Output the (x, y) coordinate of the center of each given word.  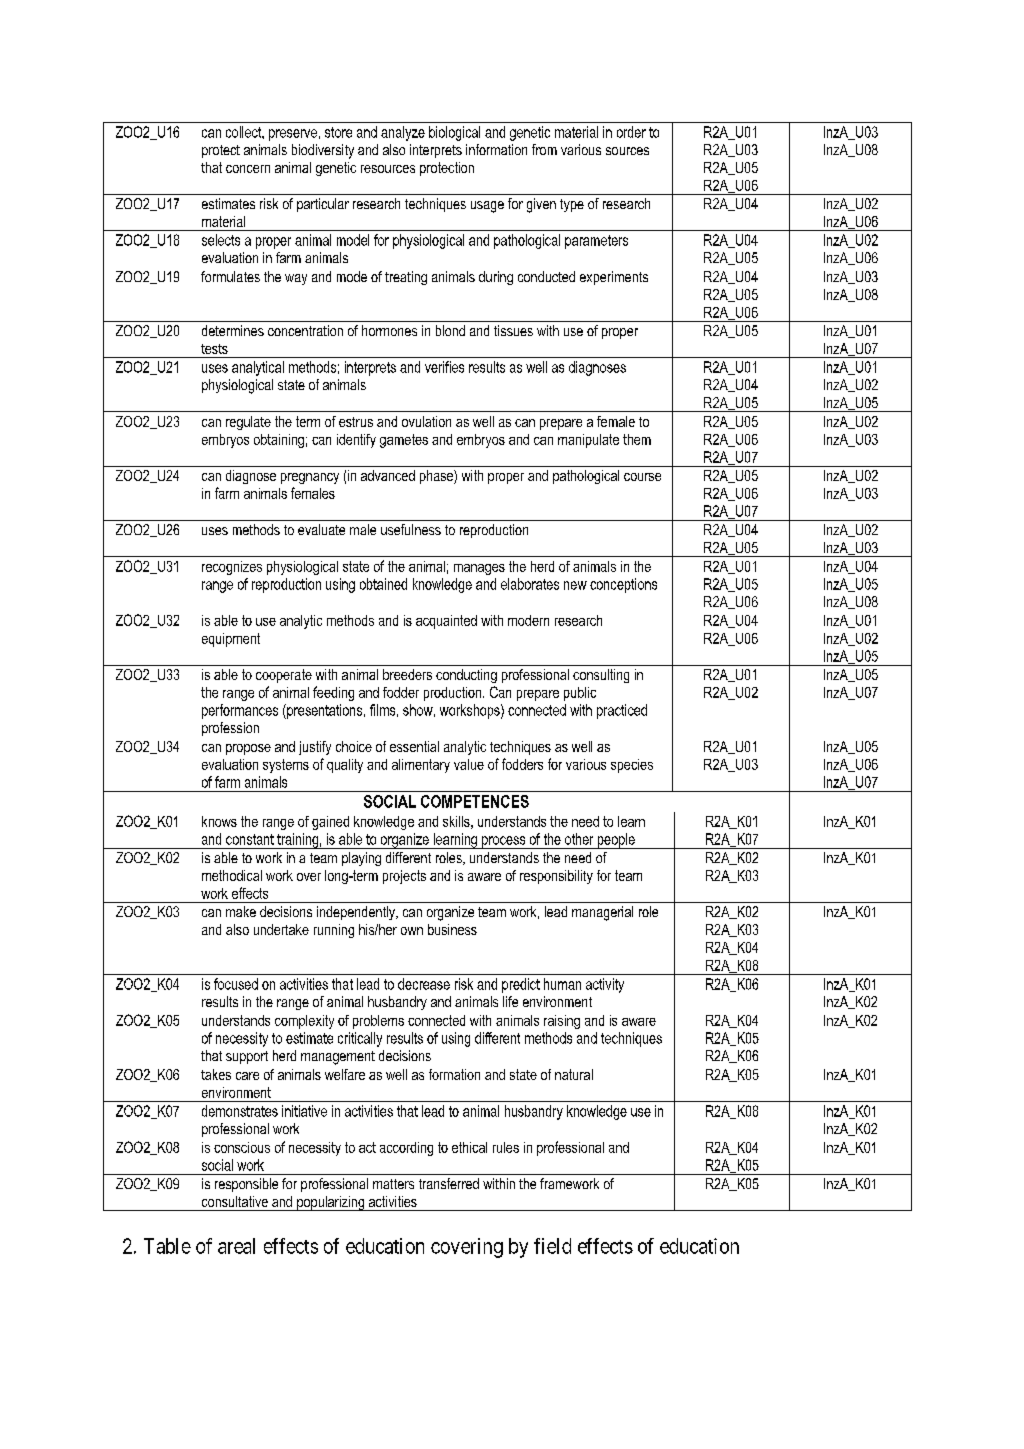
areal (236, 1246)
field (552, 1246)
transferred (449, 1183)
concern (248, 169)
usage (487, 207)
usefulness (411, 529)
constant (250, 839)
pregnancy (310, 478)
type (572, 205)
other (579, 839)
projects (404, 877)
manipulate (588, 441)
